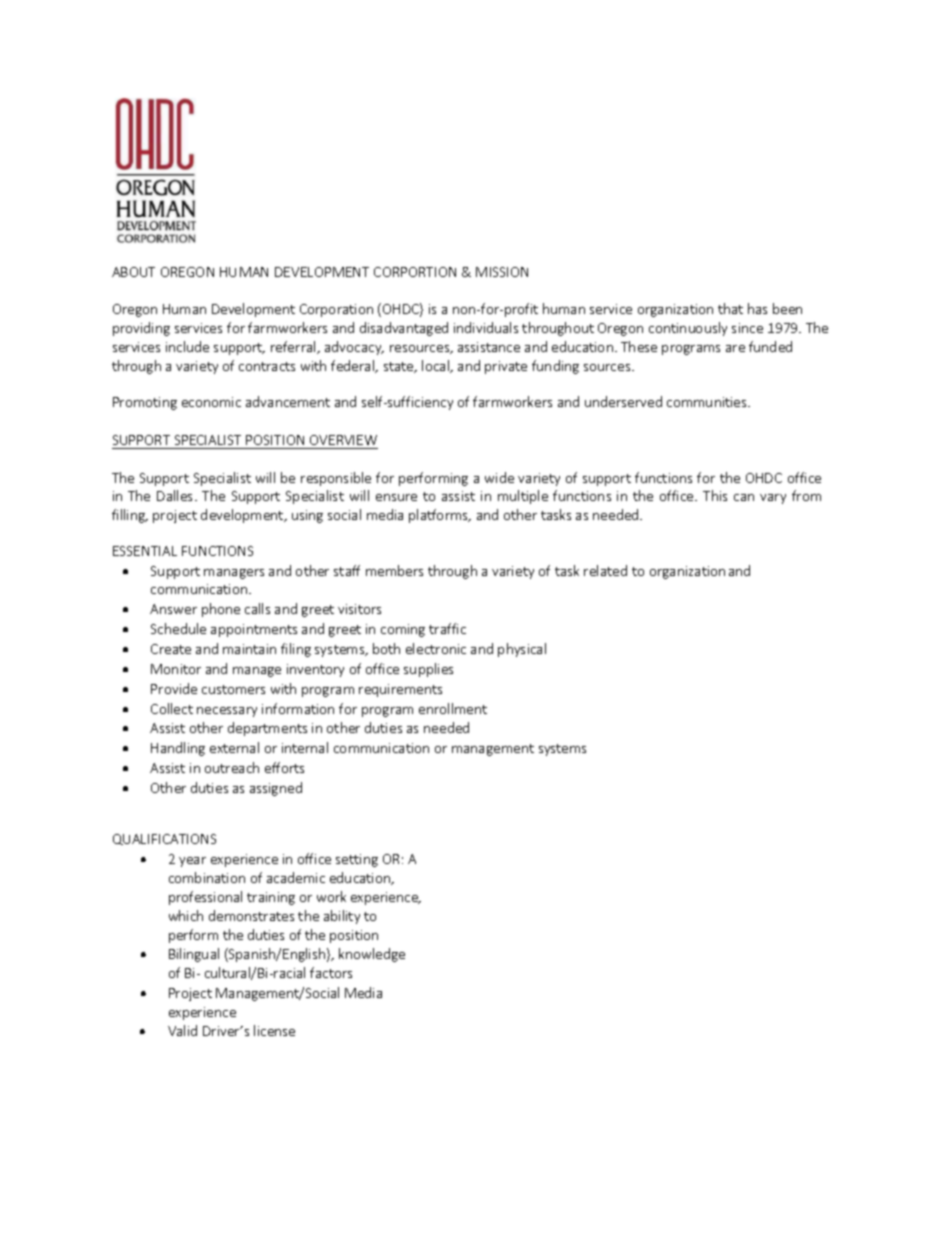 Image resolution: width=952 pixels, height=1233 pixels. What do you see at coordinates (605, 570) in the image?
I see `related` at bounding box center [605, 570].
